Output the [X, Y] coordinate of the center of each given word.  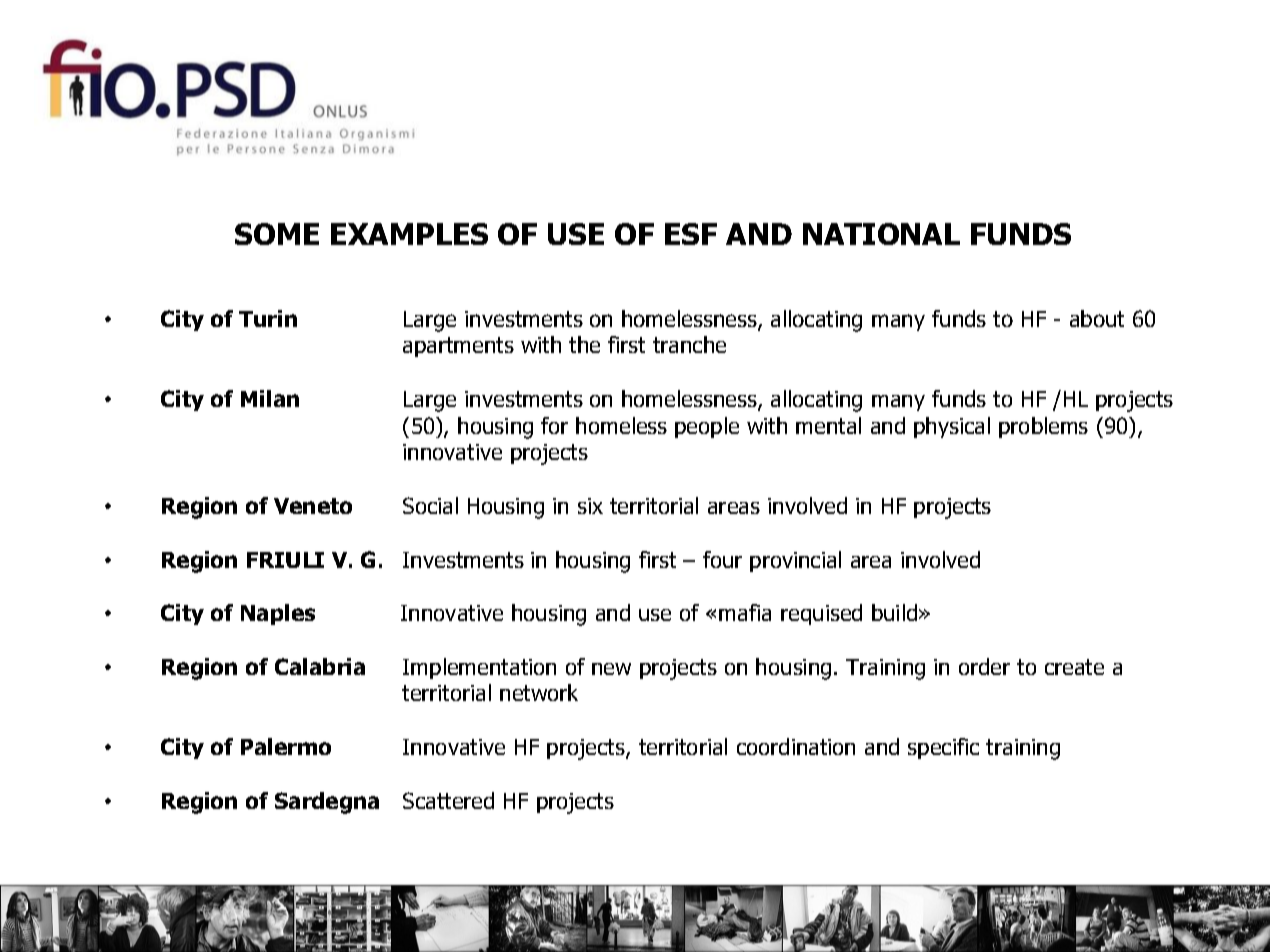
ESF [691, 234]
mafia [745, 612]
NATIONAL [881, 234]
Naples [278, 614]
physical [952, 427]
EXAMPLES [409, 234]
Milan [270, 398]
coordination [796, 746]
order [984, 666]
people [707, 427]
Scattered [448, 800]
